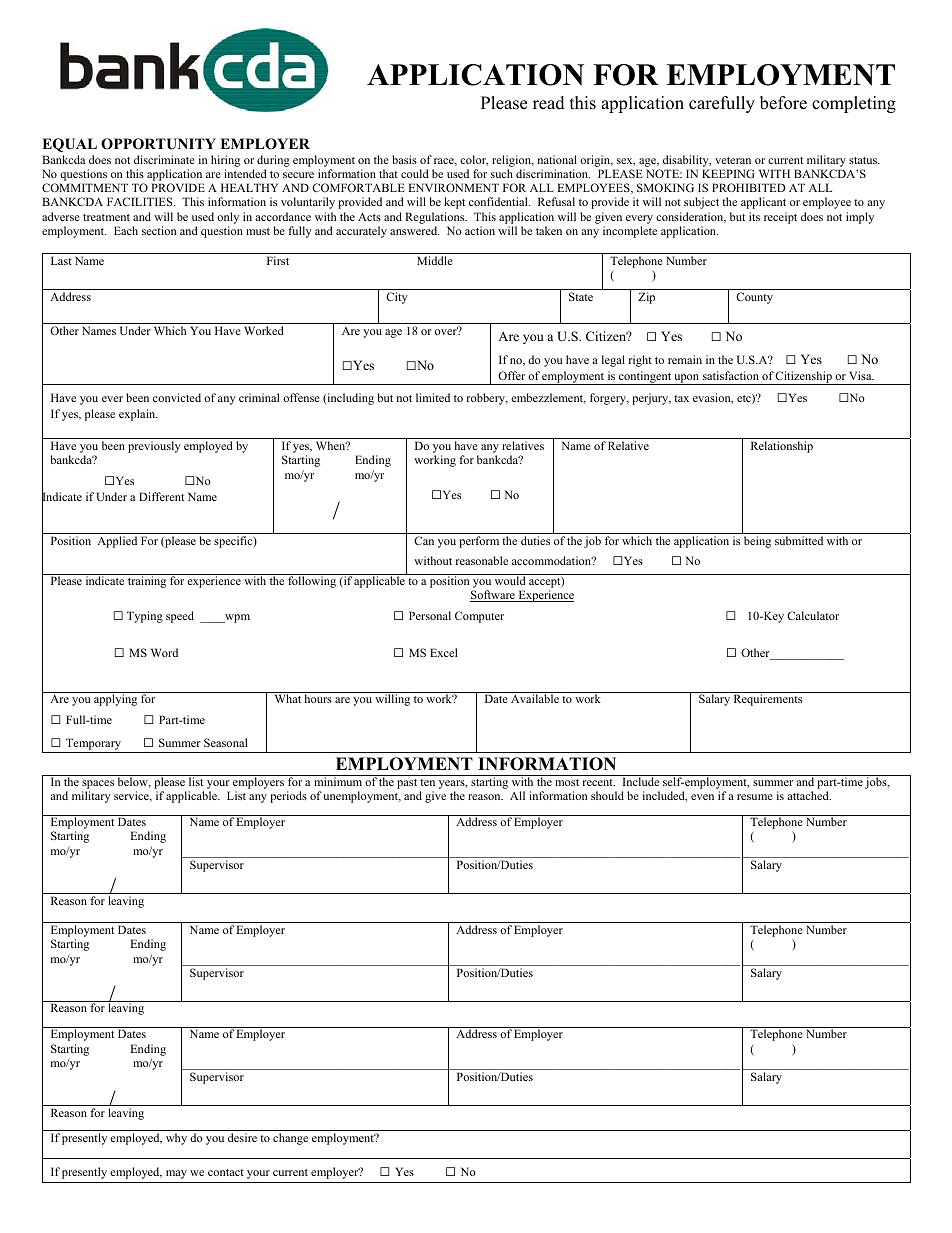 This screenshot has width=952, height=1233. I want to click on before, so click(783, 103).
